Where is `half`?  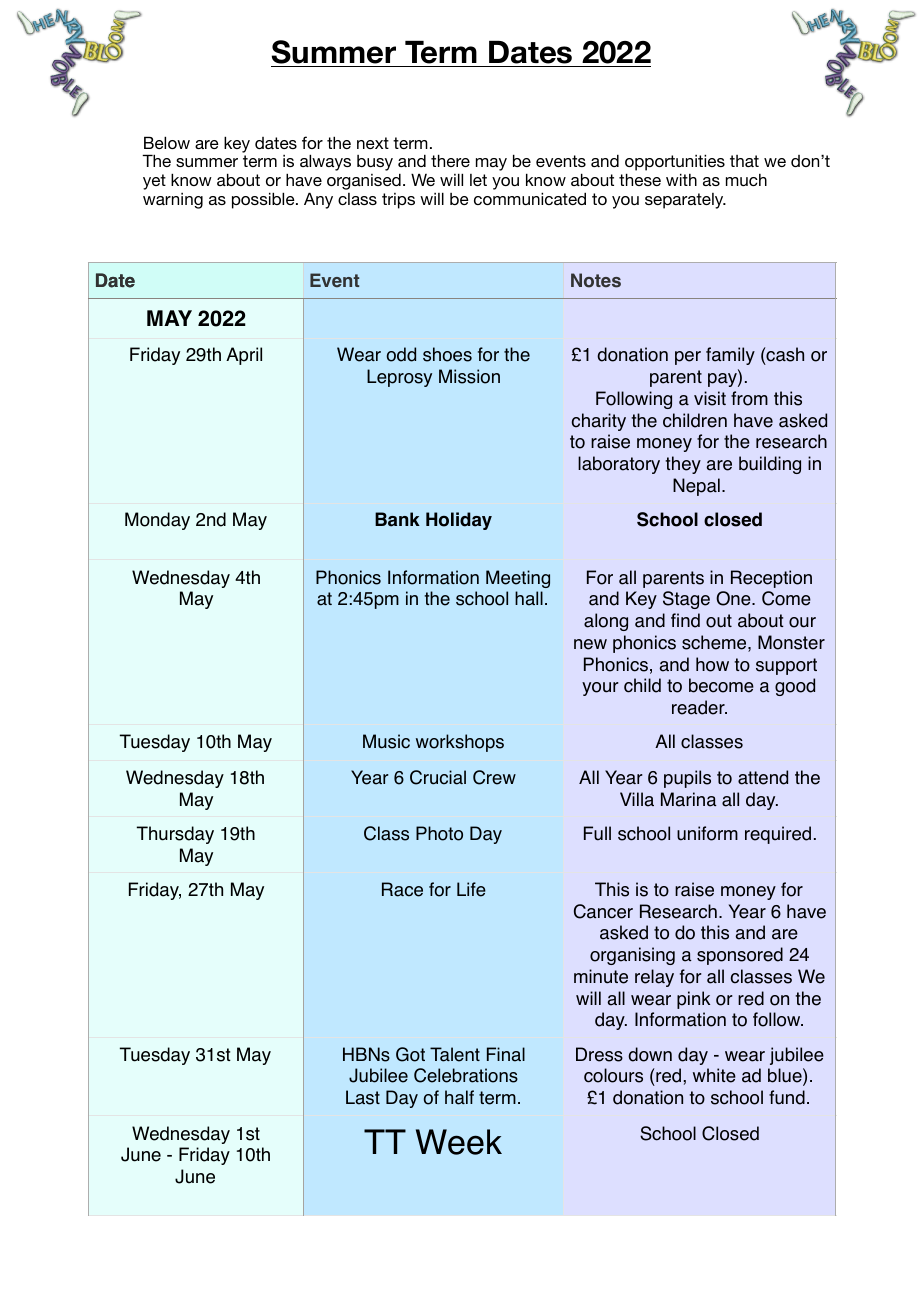
half is located at coordinates (459, 1097).
